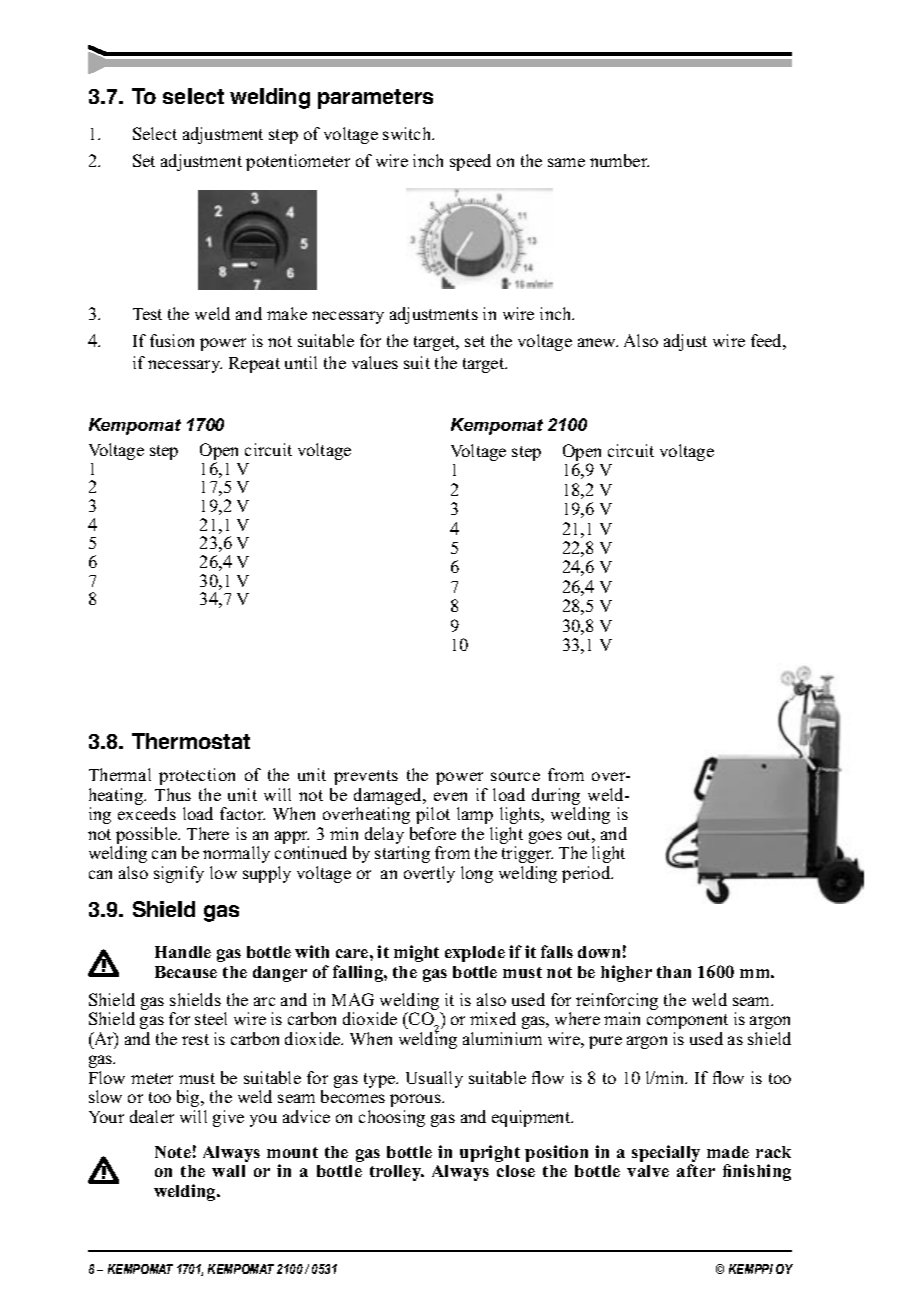  Describe the element at coordinates (179, 874) in the image. I see `signify` at that location.
